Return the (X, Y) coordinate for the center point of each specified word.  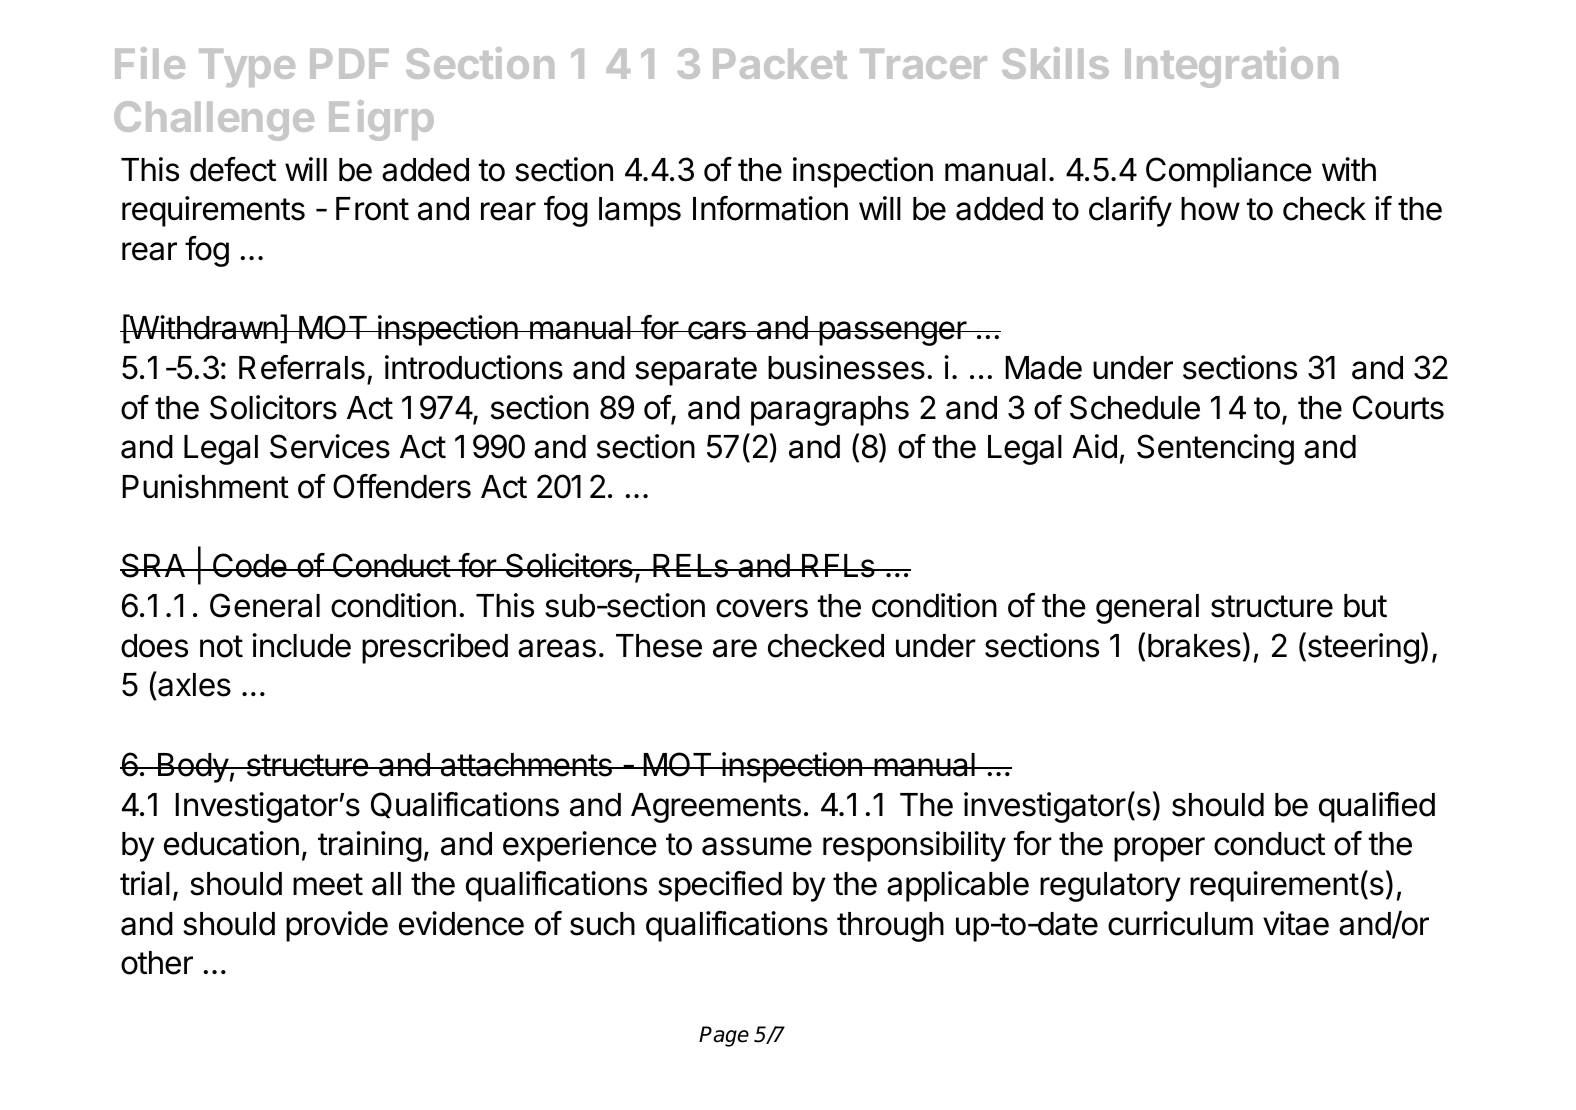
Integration (1231, 67)
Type (247, 68)
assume (757, 846)
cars (717, 330)
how (1210, 209)
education (231, 843)
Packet (780, 64)
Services (330, 446)
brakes (1194, 646)
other (157, 963)
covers (762, 608)
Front (372, 209)
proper (1159, 849)
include (301, 645)
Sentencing (1215, 449)
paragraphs (830, 411)
